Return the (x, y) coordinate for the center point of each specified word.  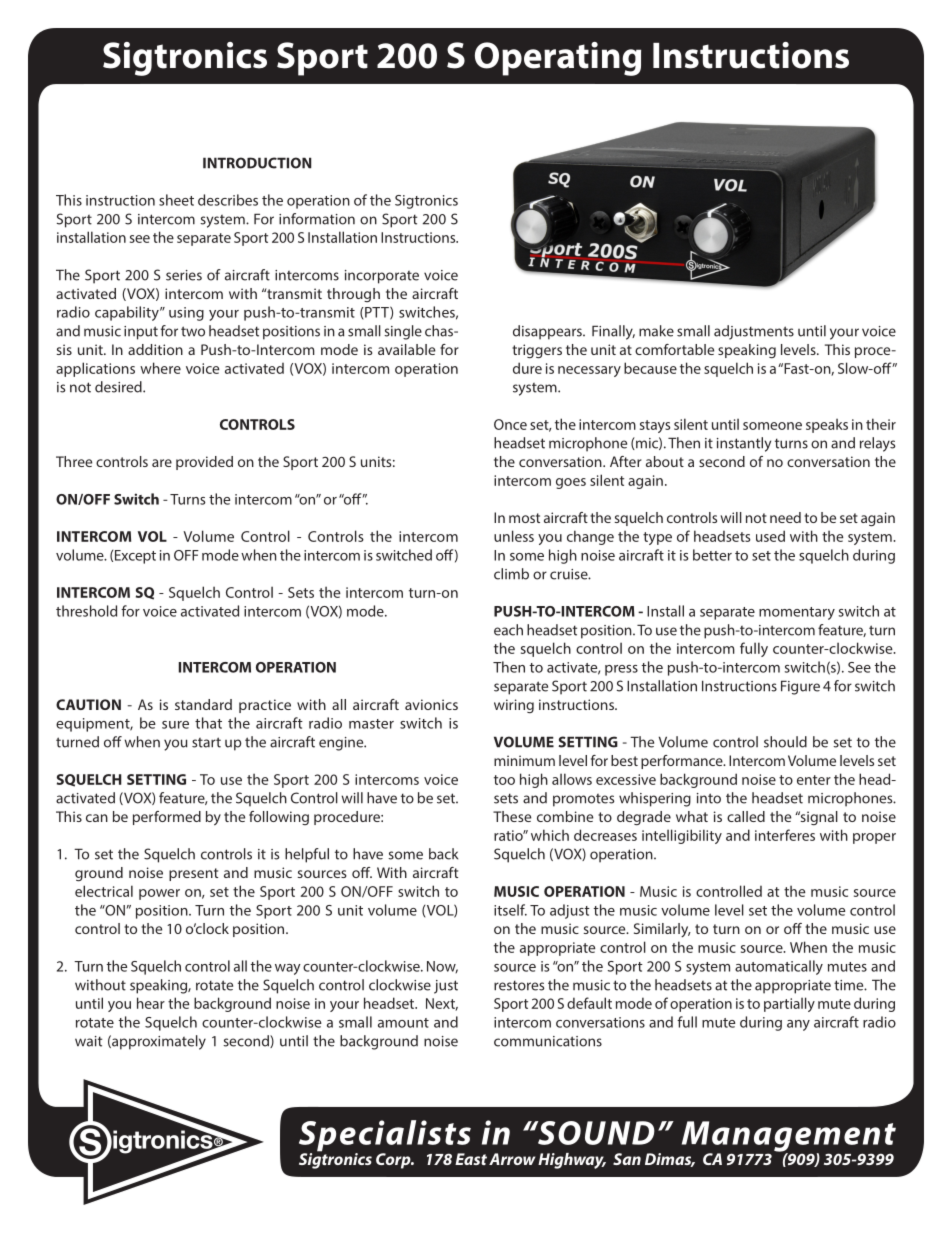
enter (814, 780)
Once (510, 424)
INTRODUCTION (257, 163)
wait (88, 1041)
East (471, 1159)
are (162, 463)
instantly (744, 444)
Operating (558, 59)
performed (167, 818)
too (504, 780)
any (798, 1025)
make (656, 331)
